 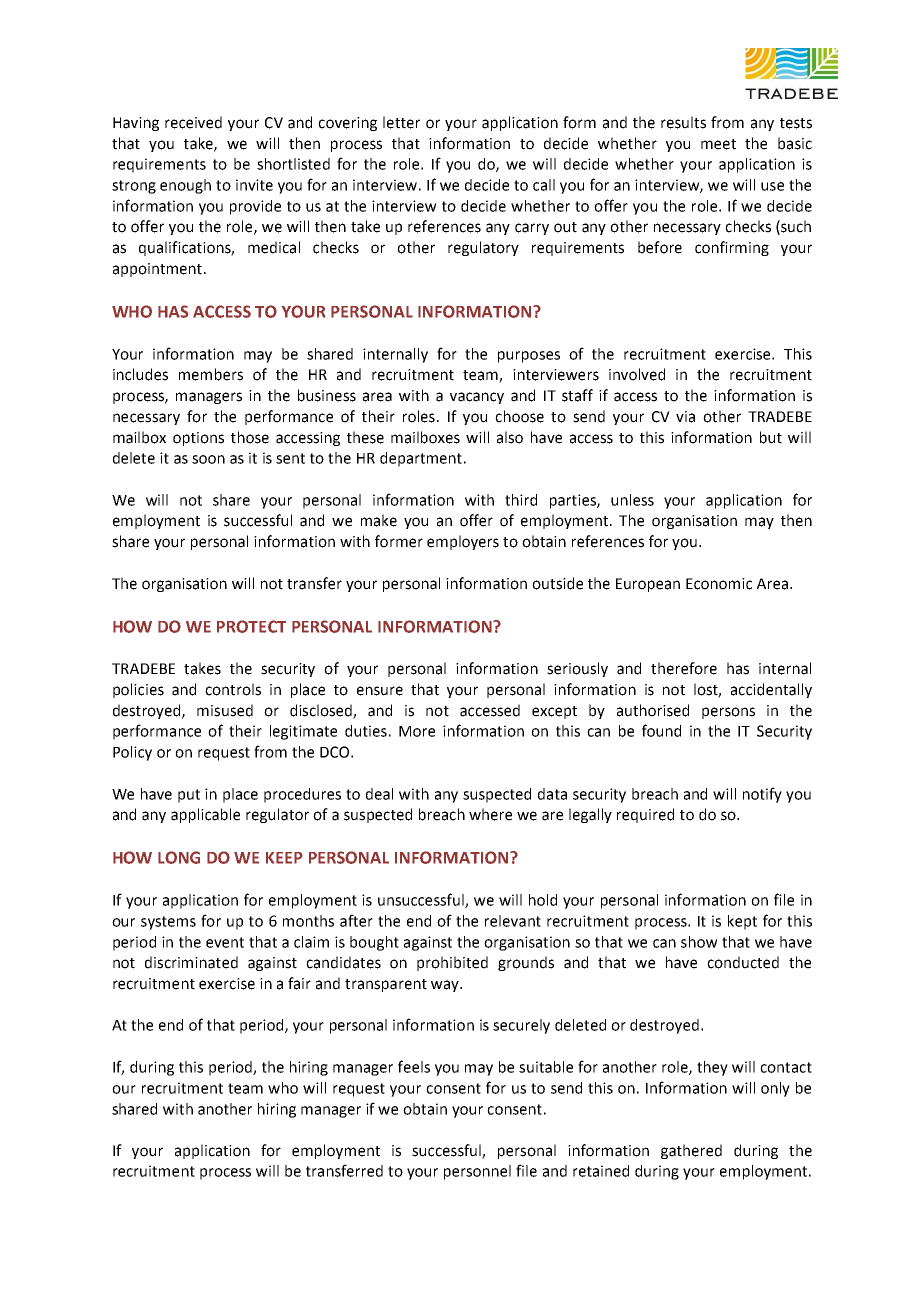 What do you see at coordinates (193, 122) in the document?
I see `received` at bounding box center [193, 122].
